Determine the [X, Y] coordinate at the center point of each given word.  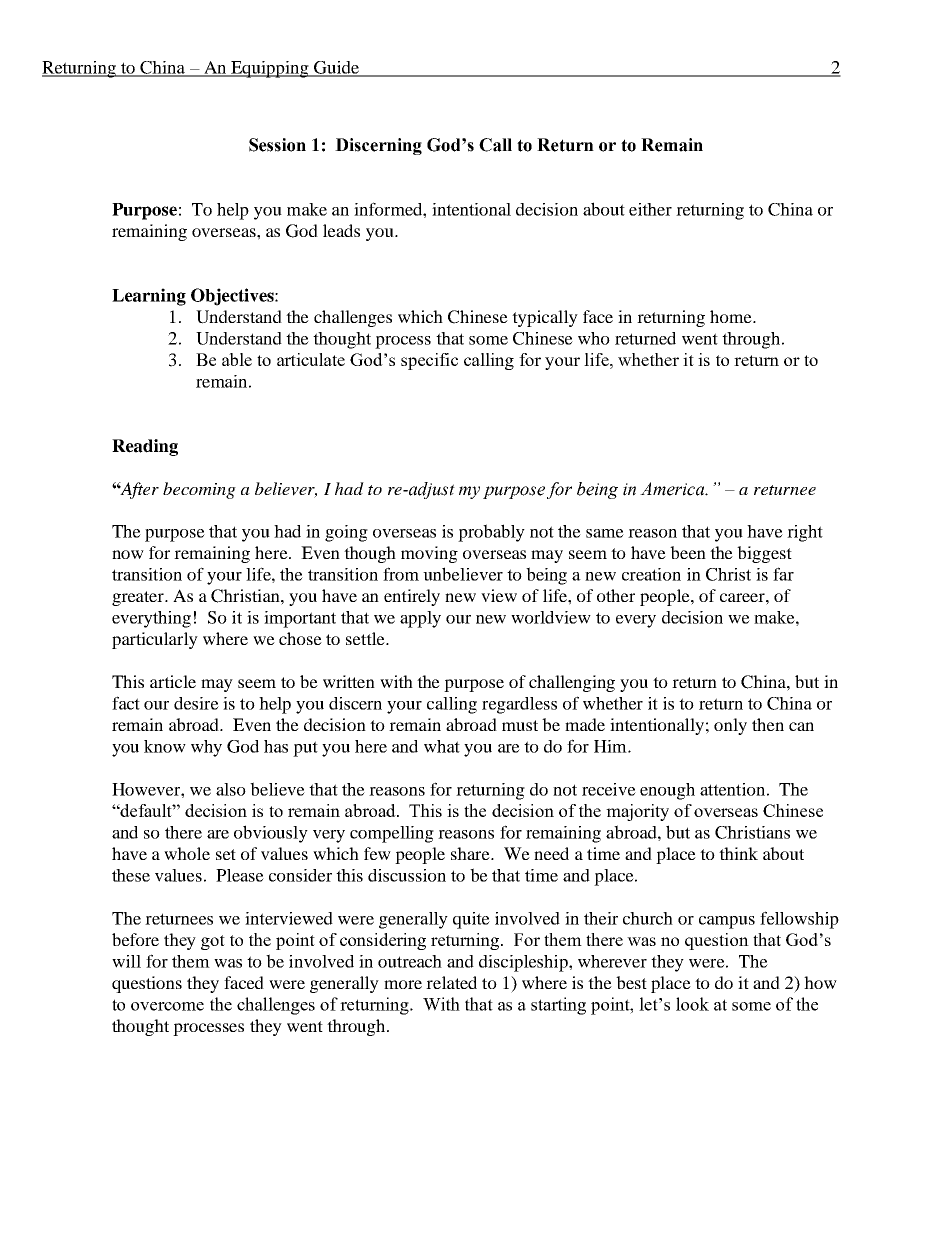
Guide [337, 68]
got [213, 942]
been [688, 552]
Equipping [270, 69]
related [451, 982]
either [650, 209]
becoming [199, 490]
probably [491, 533]
